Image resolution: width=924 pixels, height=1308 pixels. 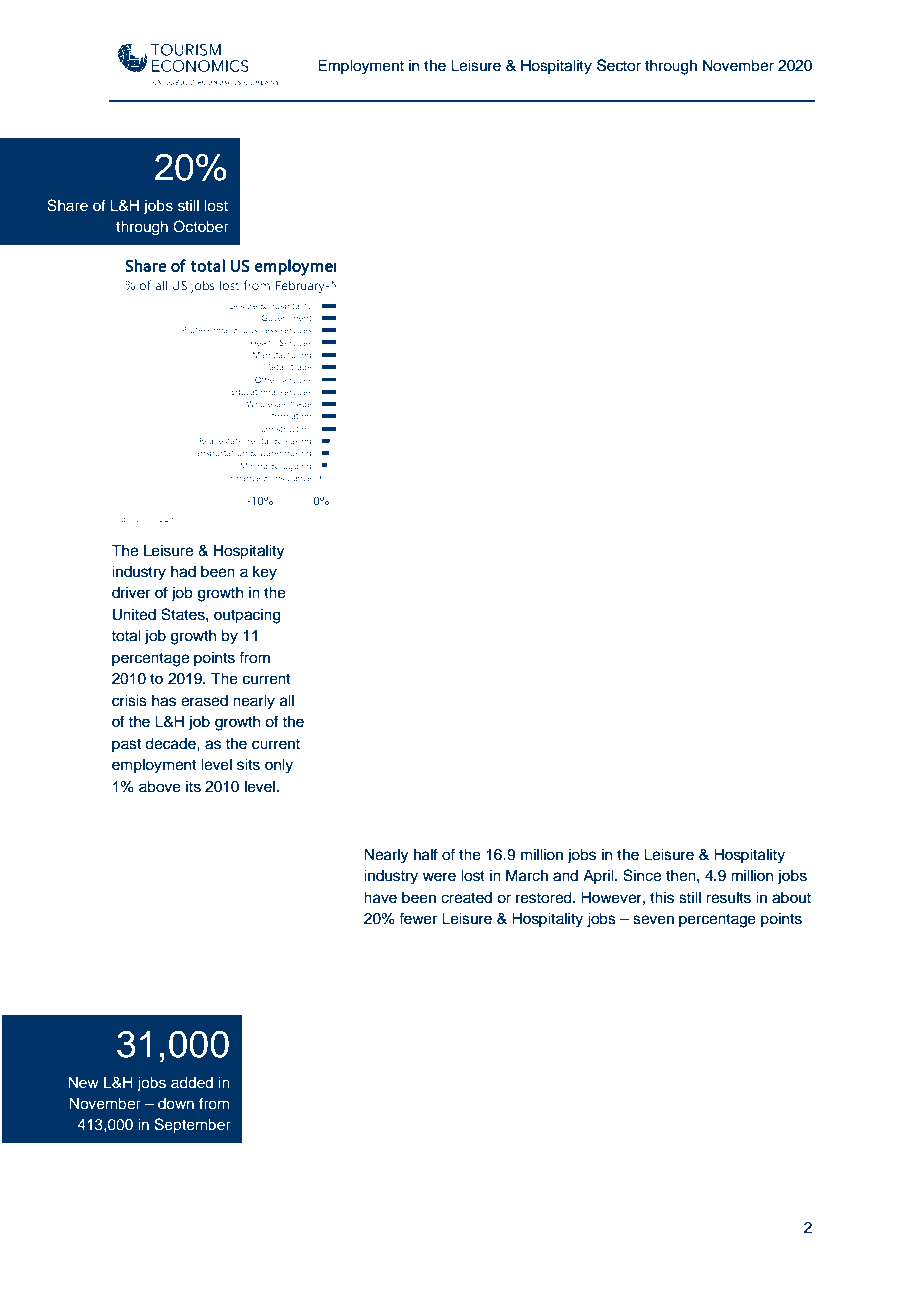 I want to click on Sector, so click(x=619, y=65).
